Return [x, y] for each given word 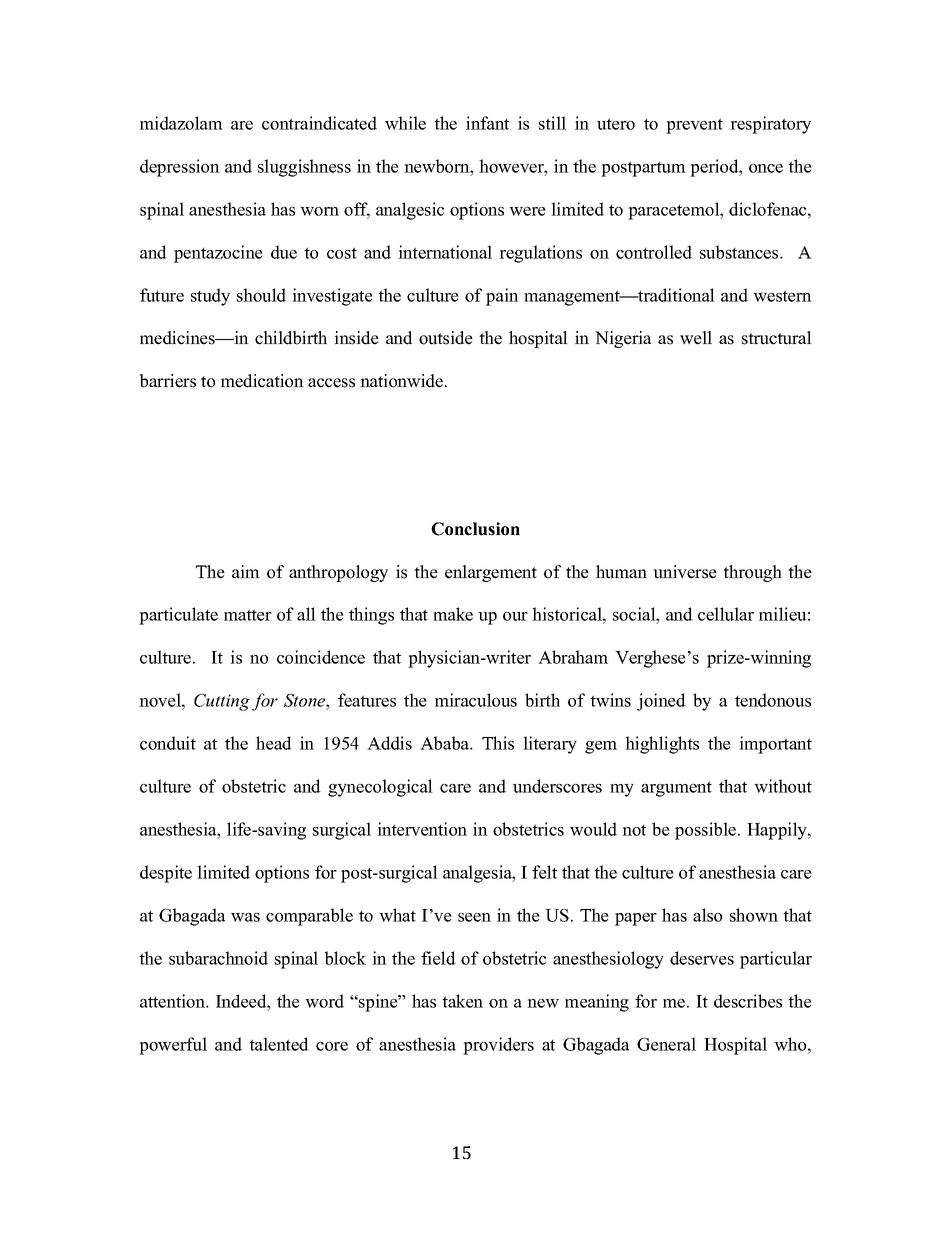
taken [462, 1001]
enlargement [491, 573]
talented [279, 1044]
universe [685, 572]
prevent [694, 126]
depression [180, 168]
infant [487, 123]
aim [246, 571]
